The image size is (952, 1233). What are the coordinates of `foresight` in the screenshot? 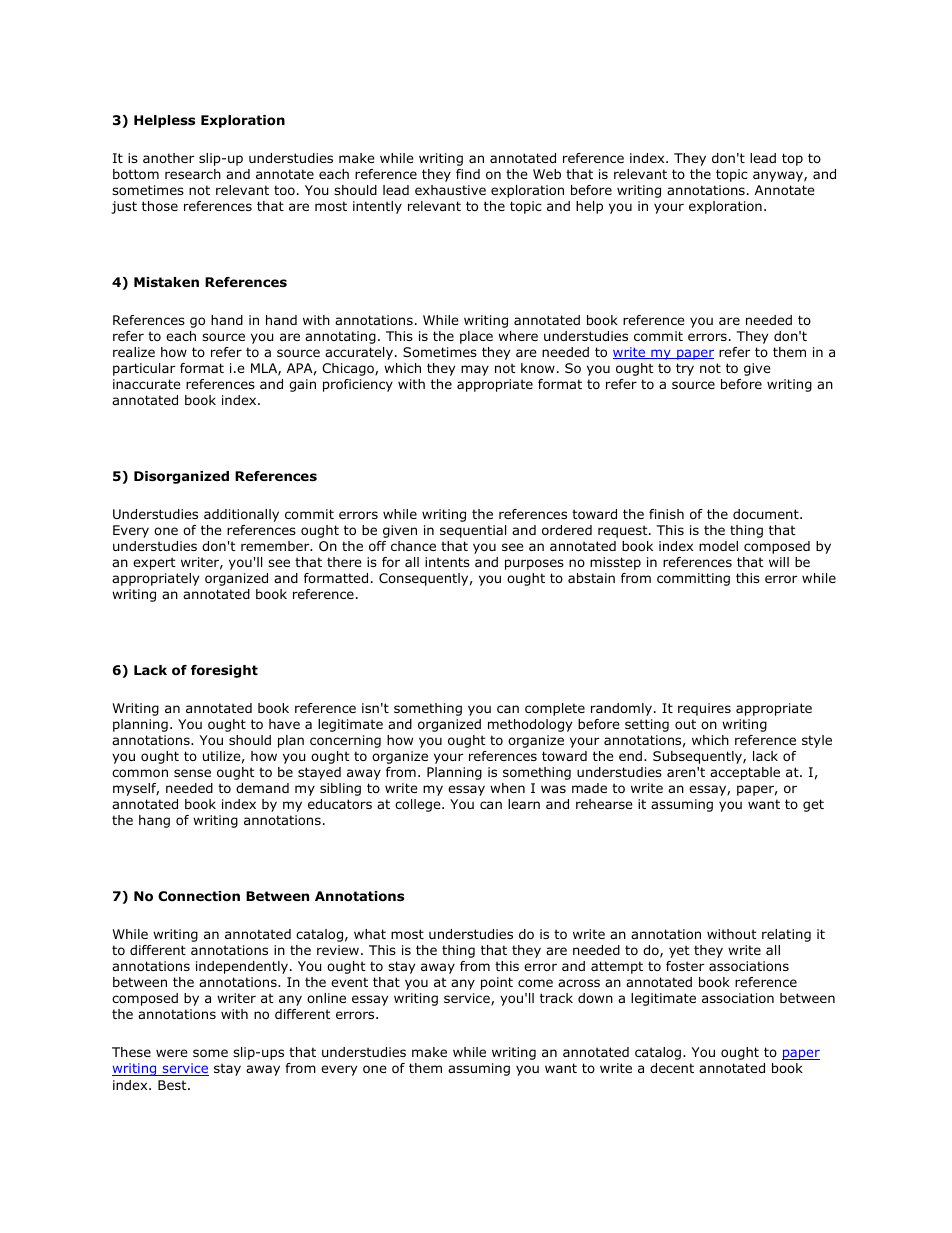 It's located at (224, 671).
